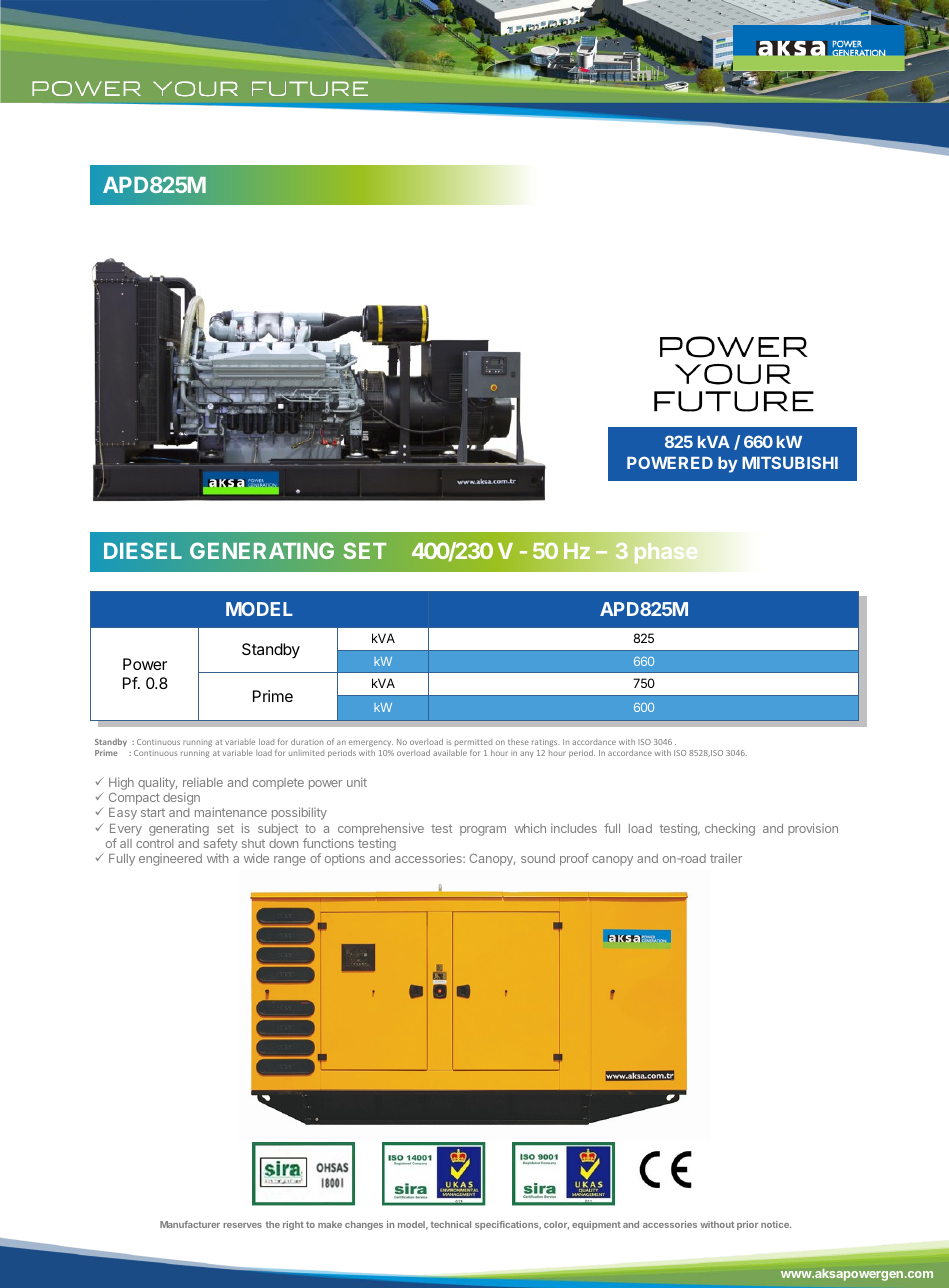  Describe the element at coordinates (190, 1224) in the page. I see `Manufacturer` at that location.
